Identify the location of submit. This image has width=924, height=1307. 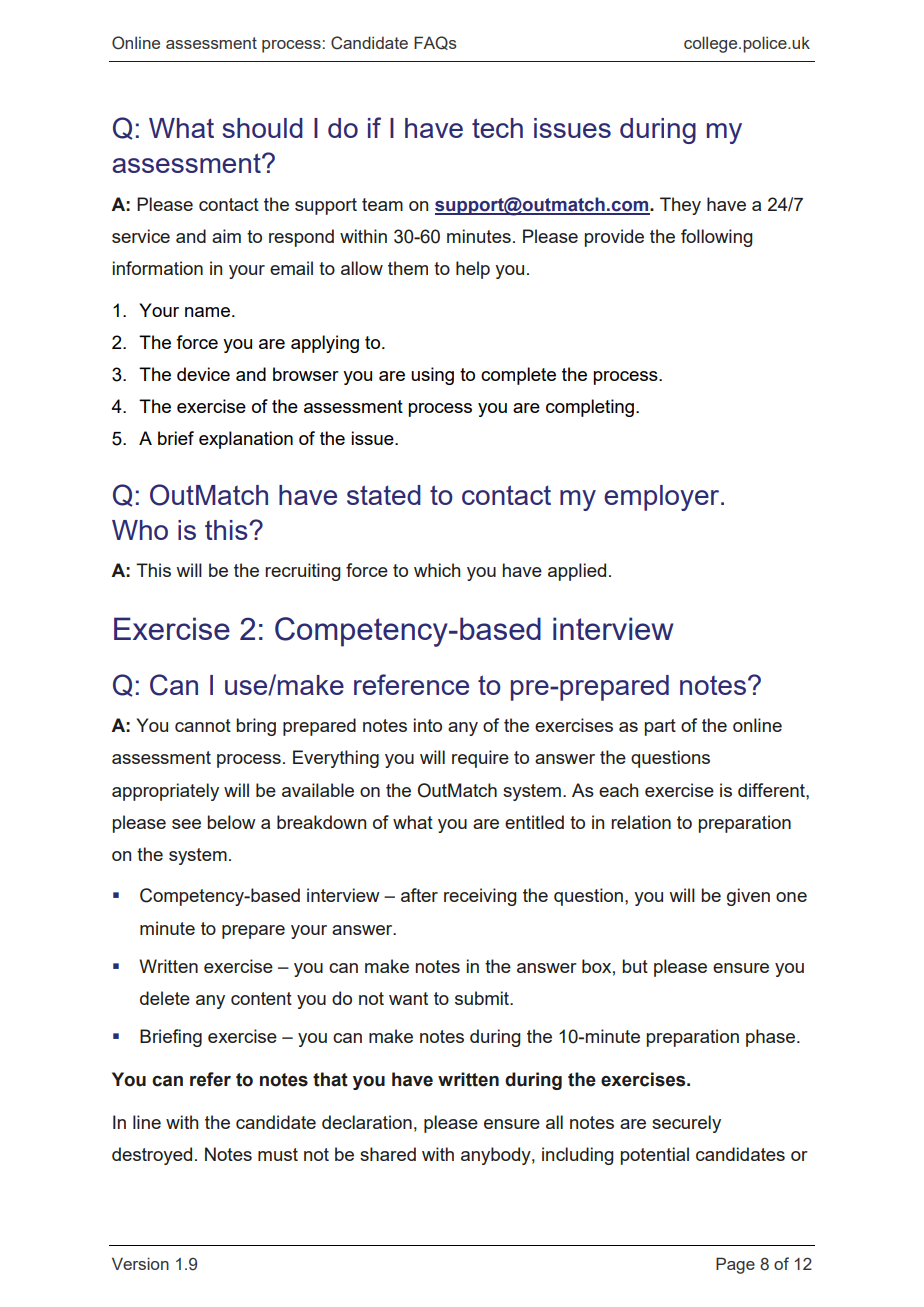
(483, 998).
